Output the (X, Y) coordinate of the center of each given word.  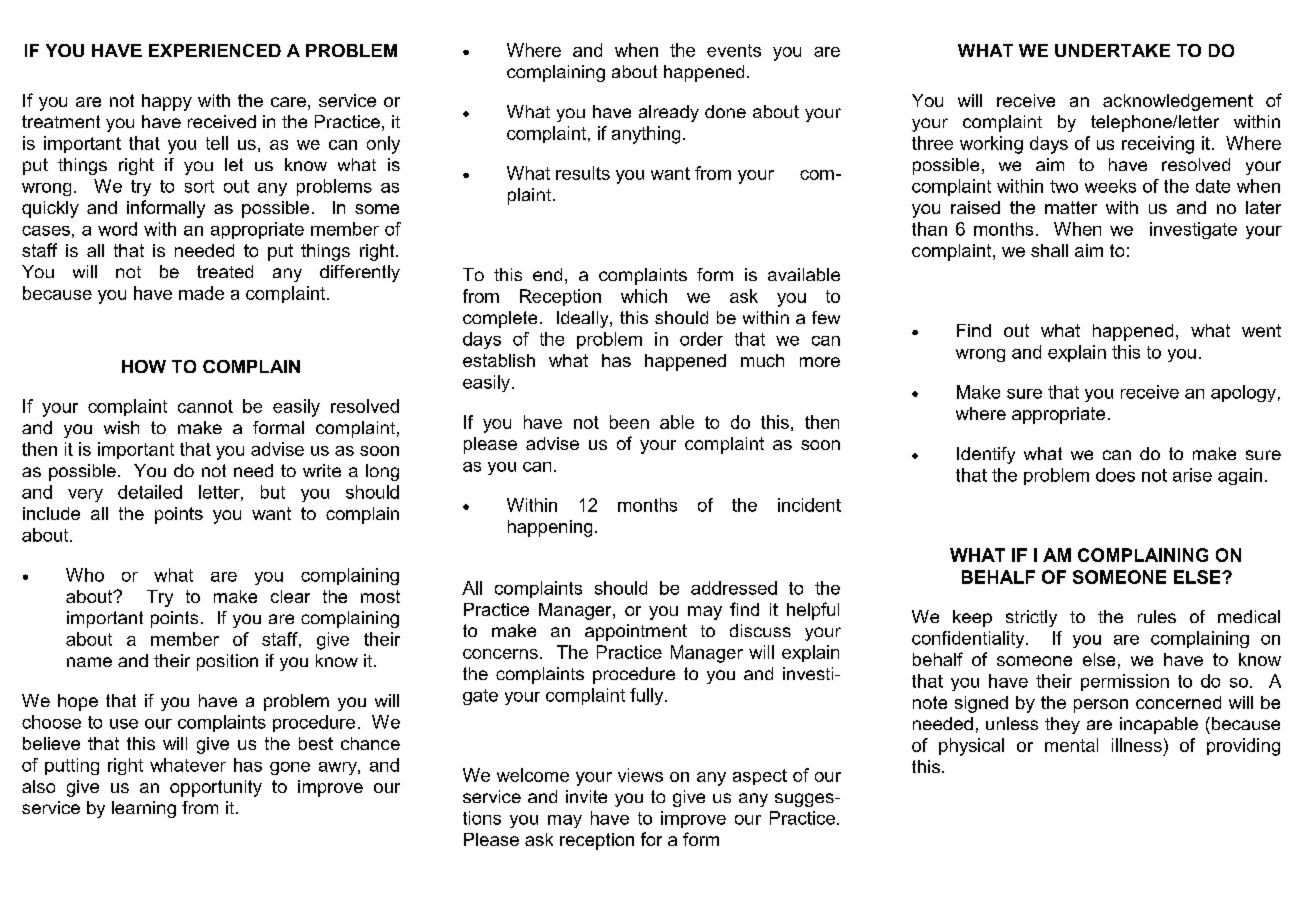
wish (121, 427)
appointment (636, 632)
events (734, 50)
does (1115, 475)
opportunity (216, 788)
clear (290, 596)
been (629, 422)
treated (225, 271)
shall (1049, 250)
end (547, 274)
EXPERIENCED (215, 50)
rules (1157, 616)
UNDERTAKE (1112, 50)
